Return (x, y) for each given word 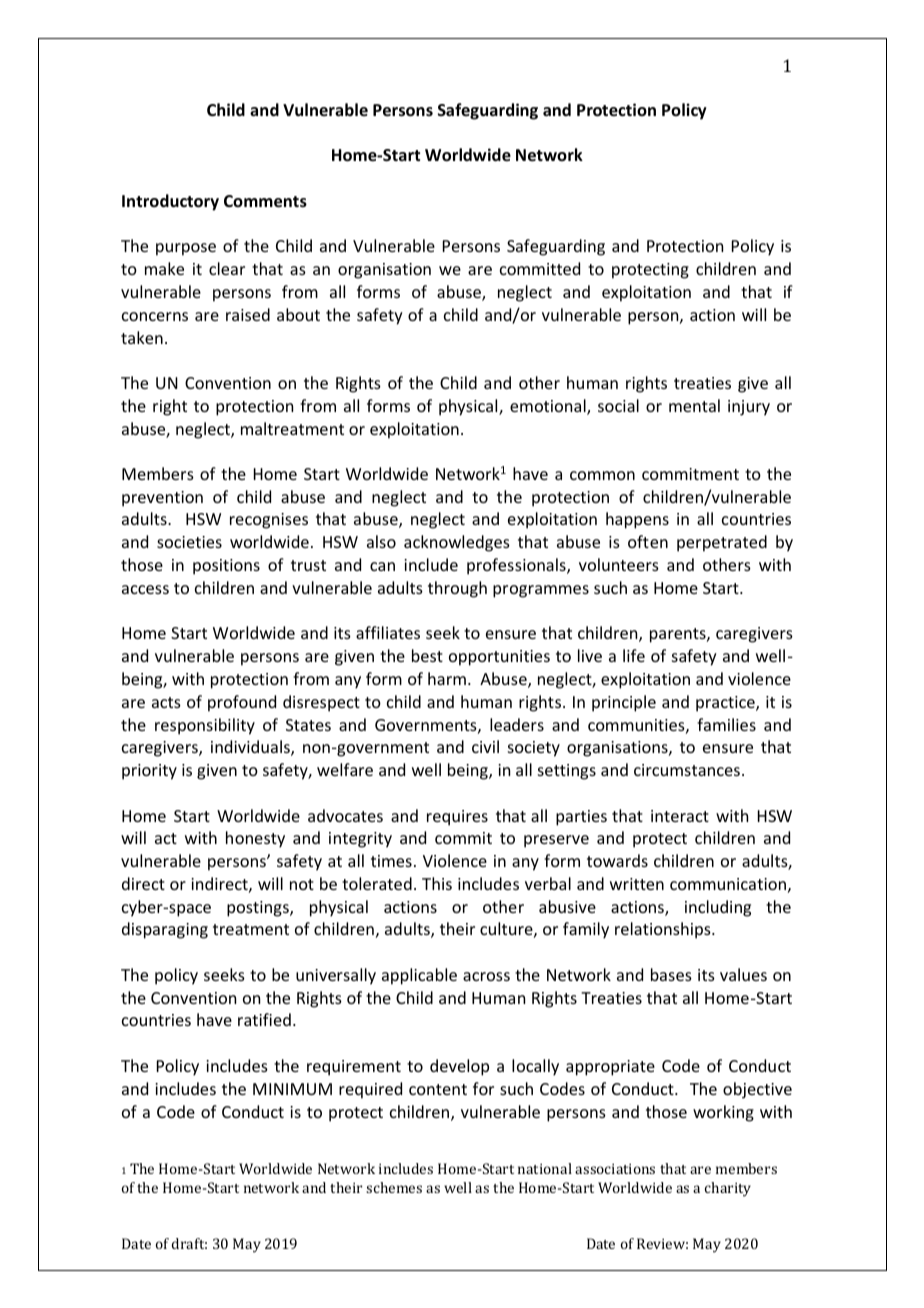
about (298, 314)
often (648, 541)
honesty (255, 839)
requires (457, 818)
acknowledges (457, 543)
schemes (394, 1187)
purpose (186, 249)
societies (189, 542)
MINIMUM (292, 1089)
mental (694, 405)
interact (680, 816)
